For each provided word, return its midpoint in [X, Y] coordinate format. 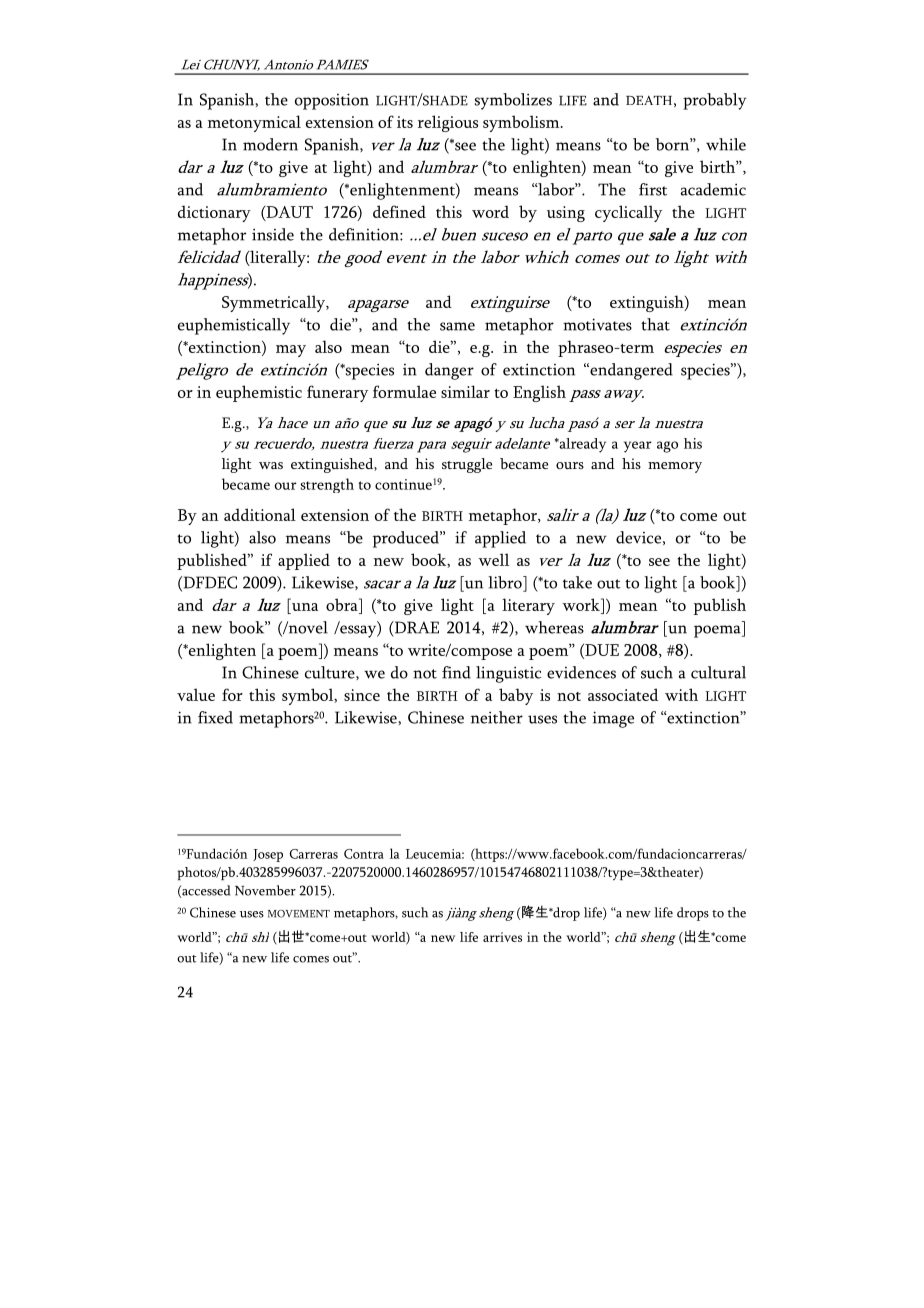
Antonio [288, 65]
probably [715, 101]
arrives [502, 937]
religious [448, 123]
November [265, 890]
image [613, 719]
